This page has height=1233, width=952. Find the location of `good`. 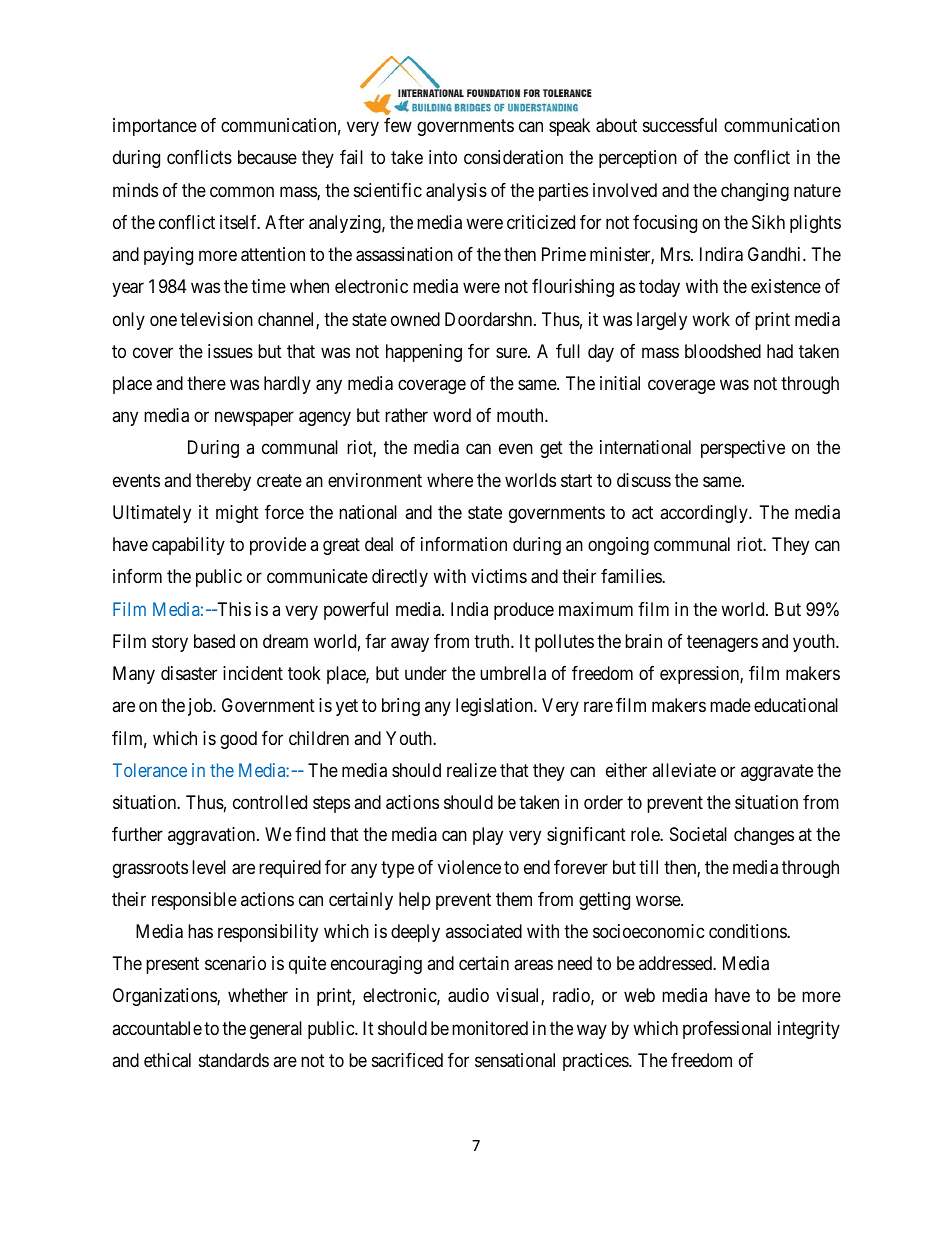

good is located at coordinates (238, 740).
